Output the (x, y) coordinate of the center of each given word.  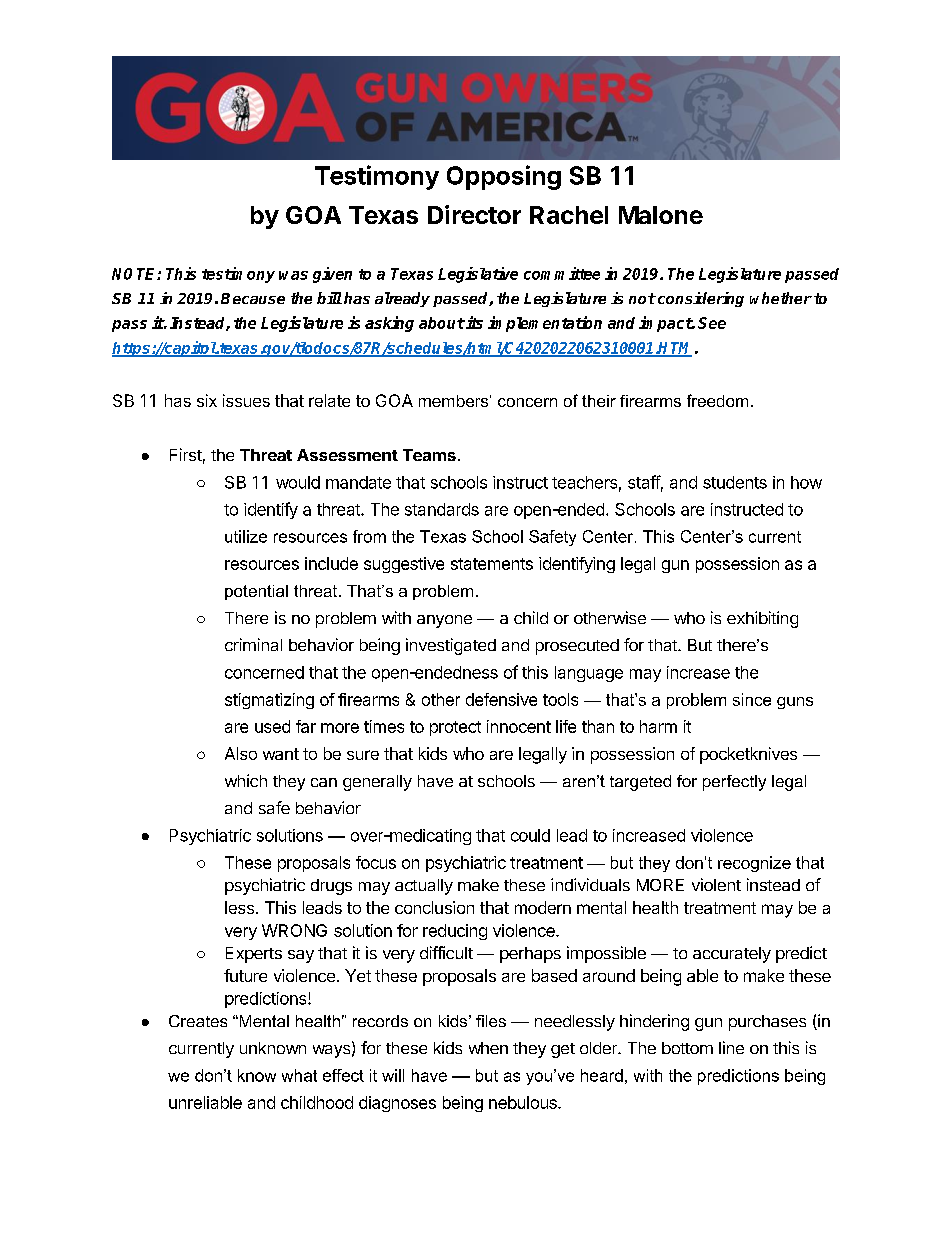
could (530, 835)
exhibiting (762, 619)
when (488, 1048)
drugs (331, 887)
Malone (661, 215)
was (293, 275)
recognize (754, 864)
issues (246, 400)
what (299, 1075)
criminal (253, 644)
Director (474, 214)
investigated (451, 646)
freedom (717, 400)
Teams (429, 455)
